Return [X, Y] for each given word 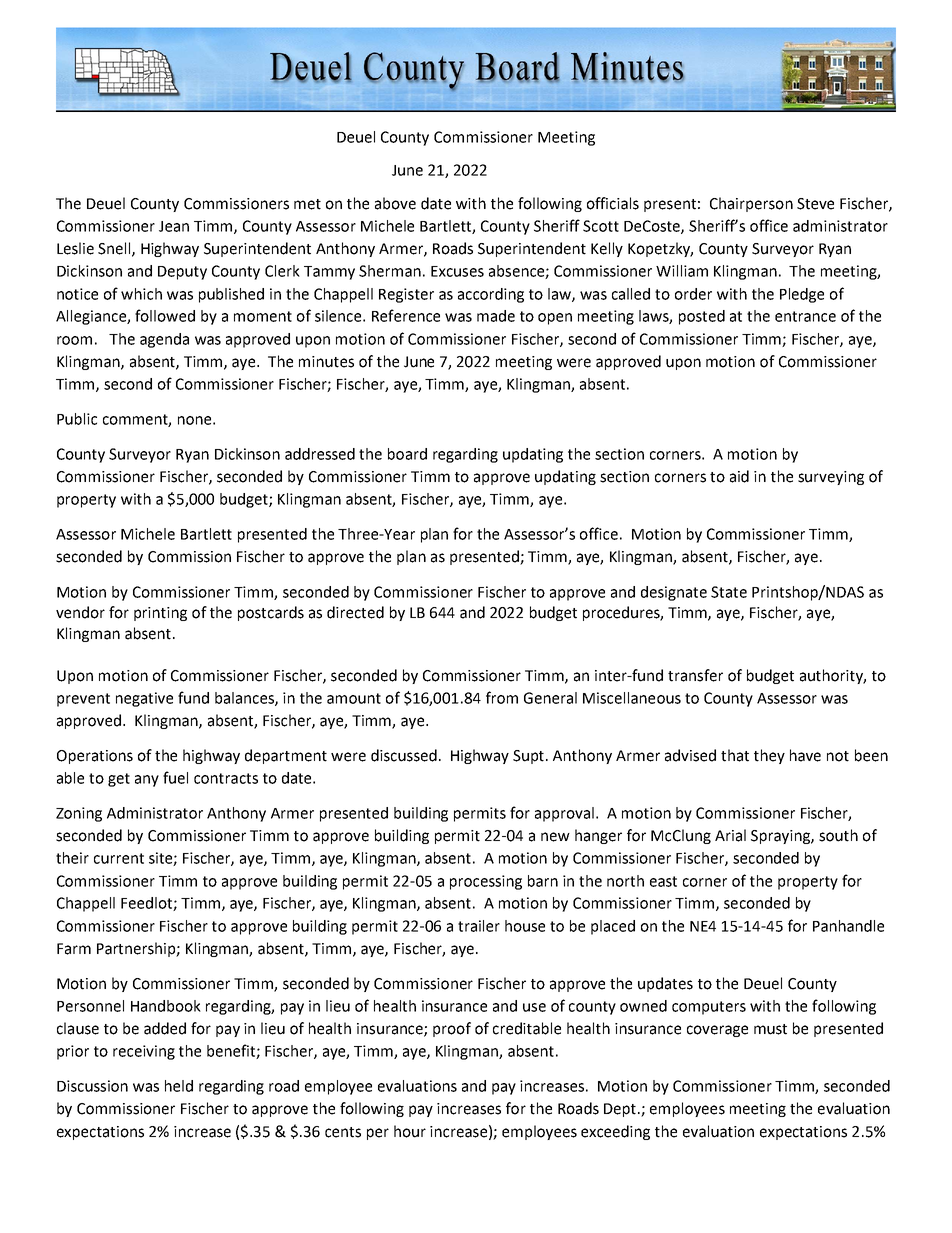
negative [144, 699]
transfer [695, 675]
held [179, 1086]
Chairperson [751, 204]
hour [410, 1131]
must [770, 1029]
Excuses [457, 271]
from [502, 697]
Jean [174, 226]
